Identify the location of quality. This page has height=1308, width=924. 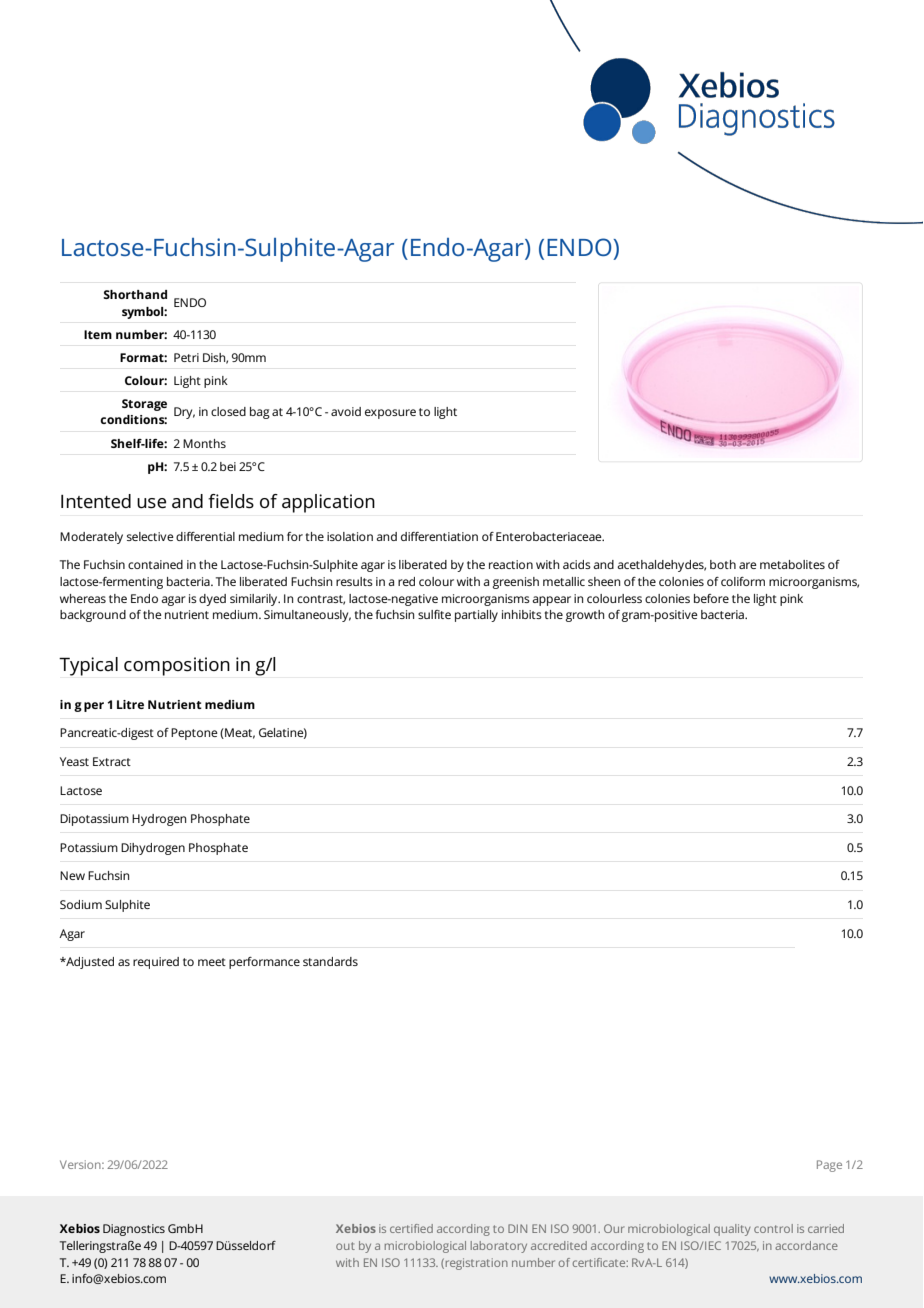
(732, 1230).
